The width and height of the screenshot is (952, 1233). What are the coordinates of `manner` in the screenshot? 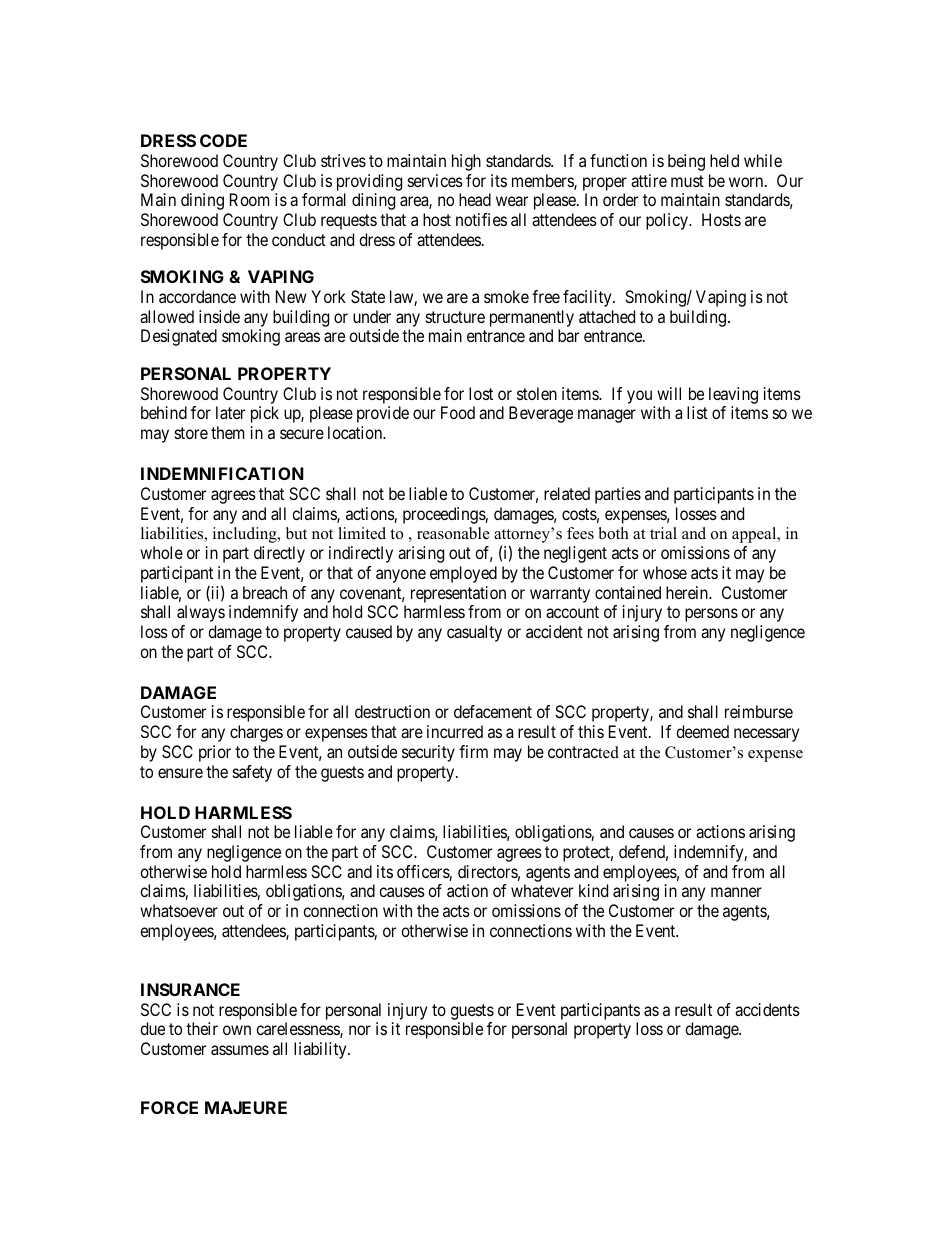 It's located at (736, 892).
